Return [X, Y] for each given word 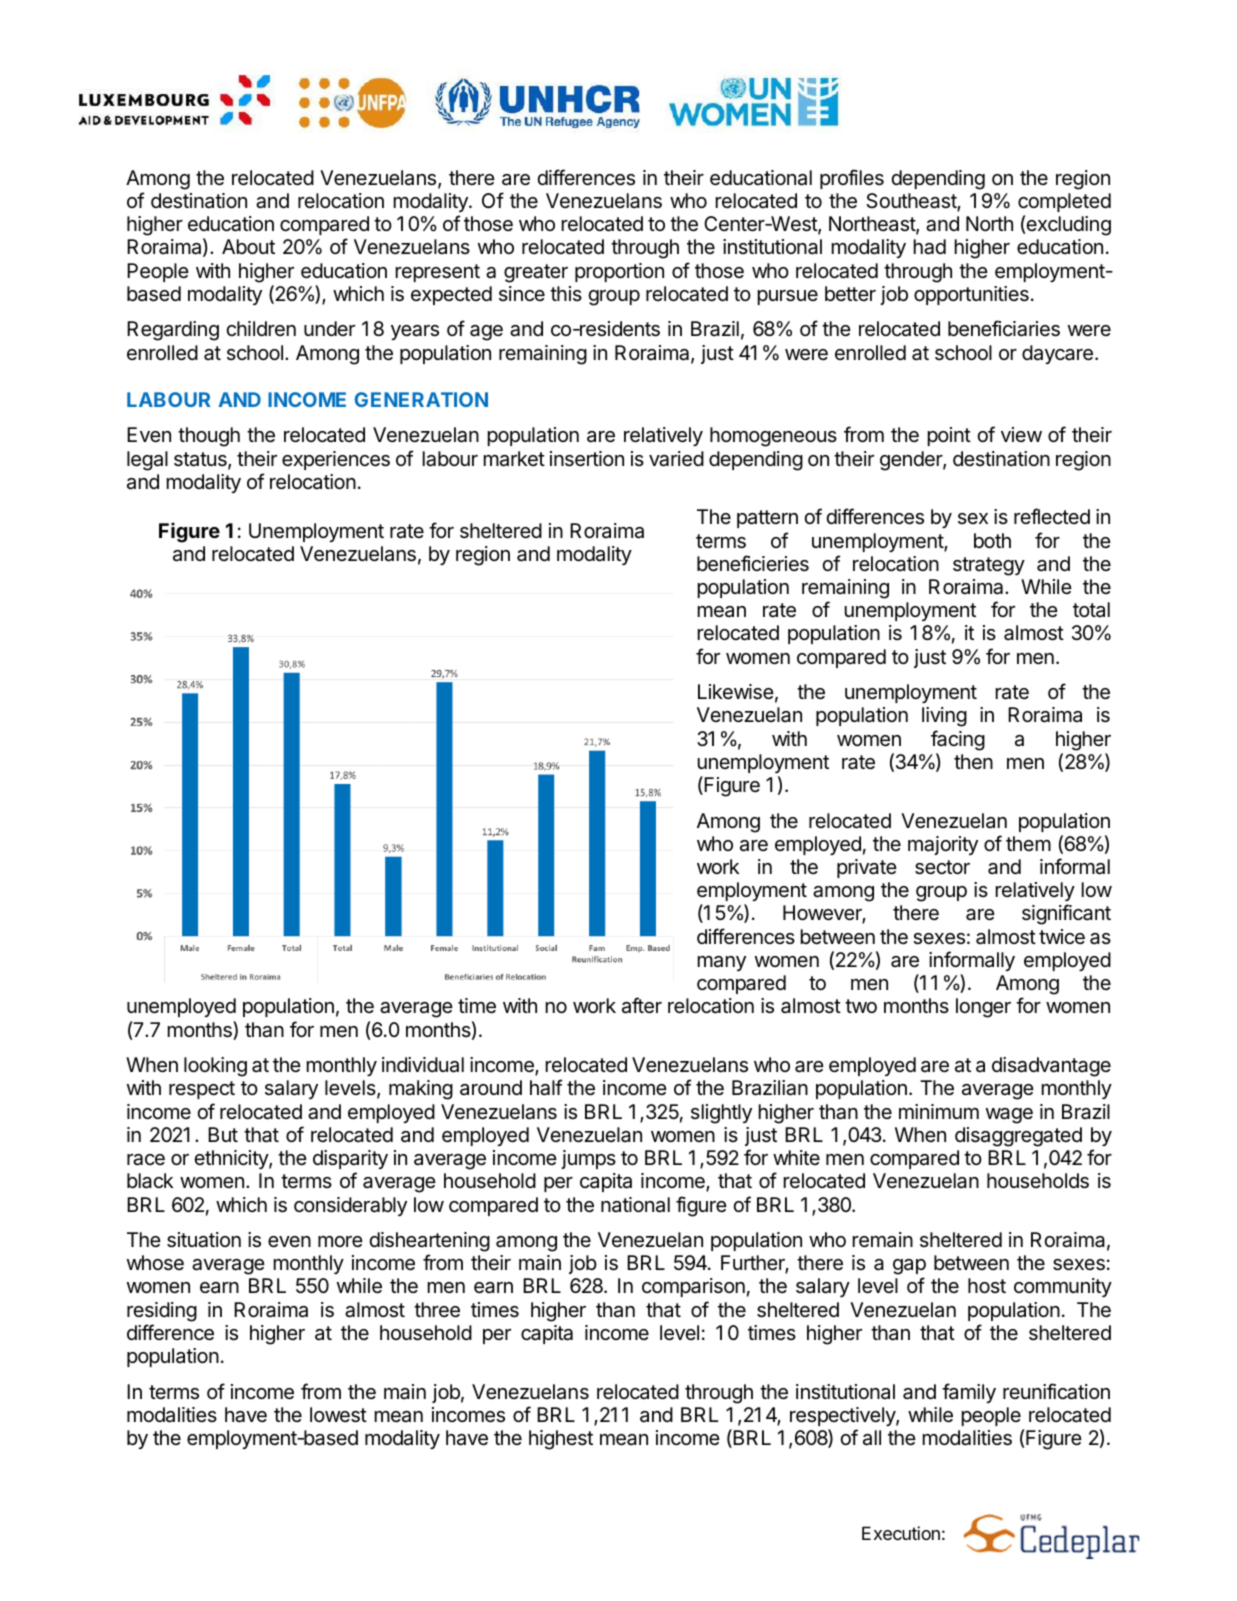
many [722, 963]
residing [162, 1312]
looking [215, 1067]
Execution [901, 1533]
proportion [619, 272]
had [930, 247]
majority [943, 845]
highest [561, 1440]
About [248, 246]
